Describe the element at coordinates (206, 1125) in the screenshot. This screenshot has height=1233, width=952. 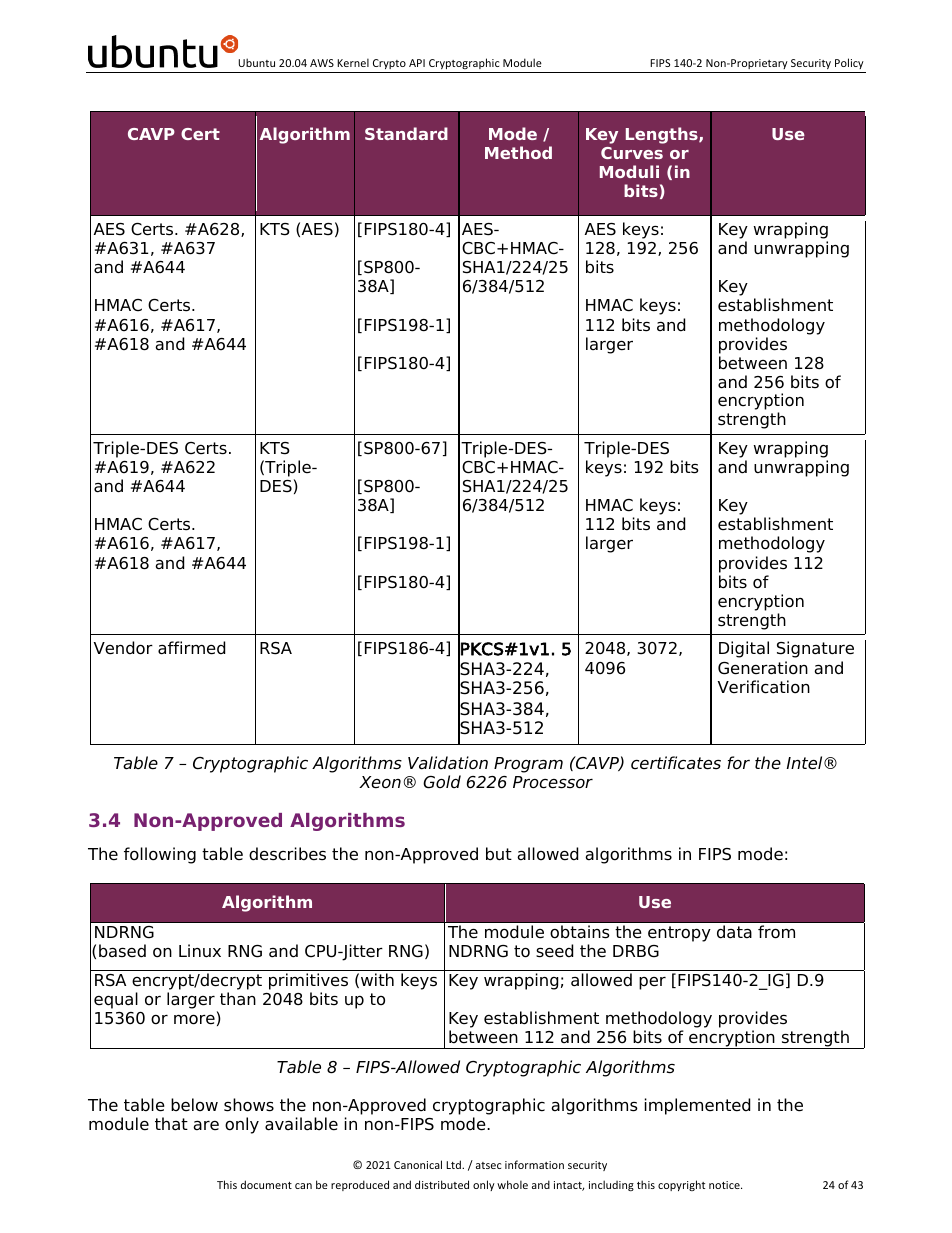
I see `are` at that location.
